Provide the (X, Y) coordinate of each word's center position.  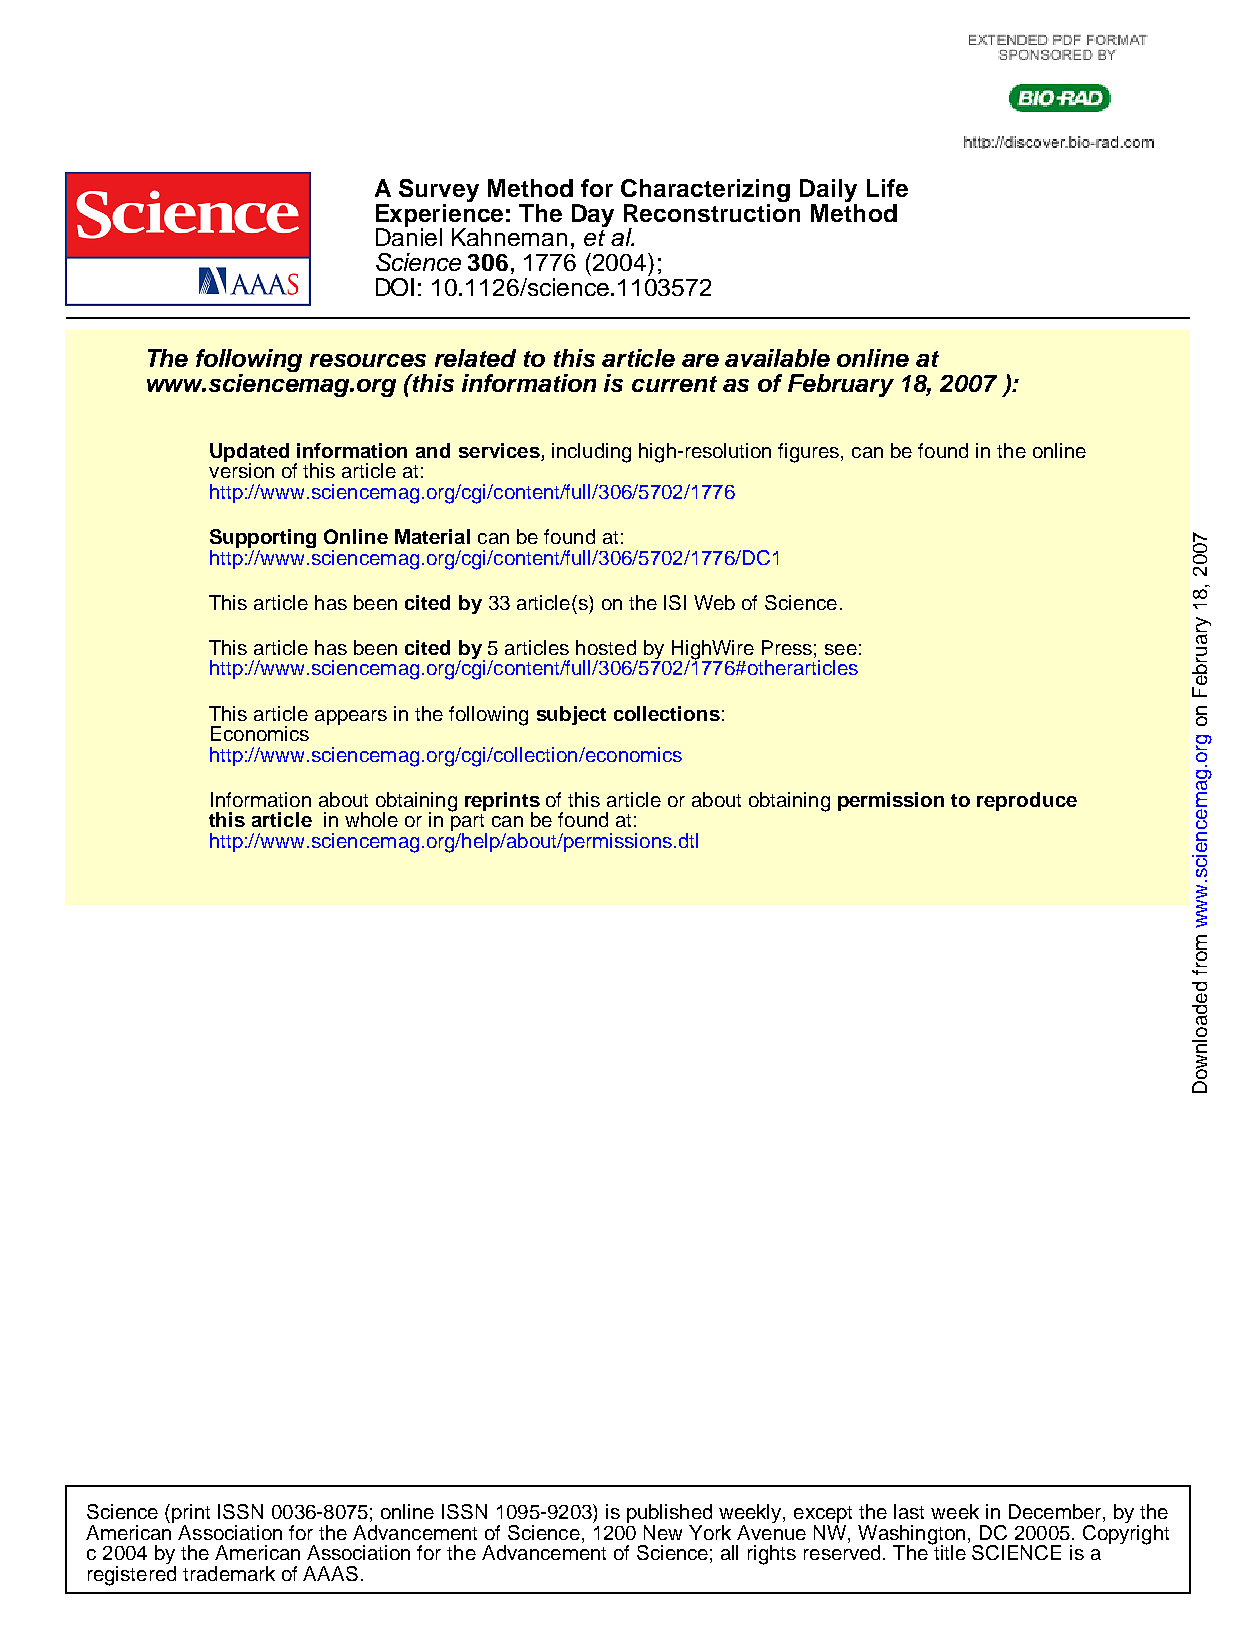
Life (887, 188)
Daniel (409, 236)
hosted (606, 647)
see (841, 649)
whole (371, 819)
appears (351, 717)
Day (593, 215)
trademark (229, 1573)
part (469, 822)
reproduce (1027, 801)
